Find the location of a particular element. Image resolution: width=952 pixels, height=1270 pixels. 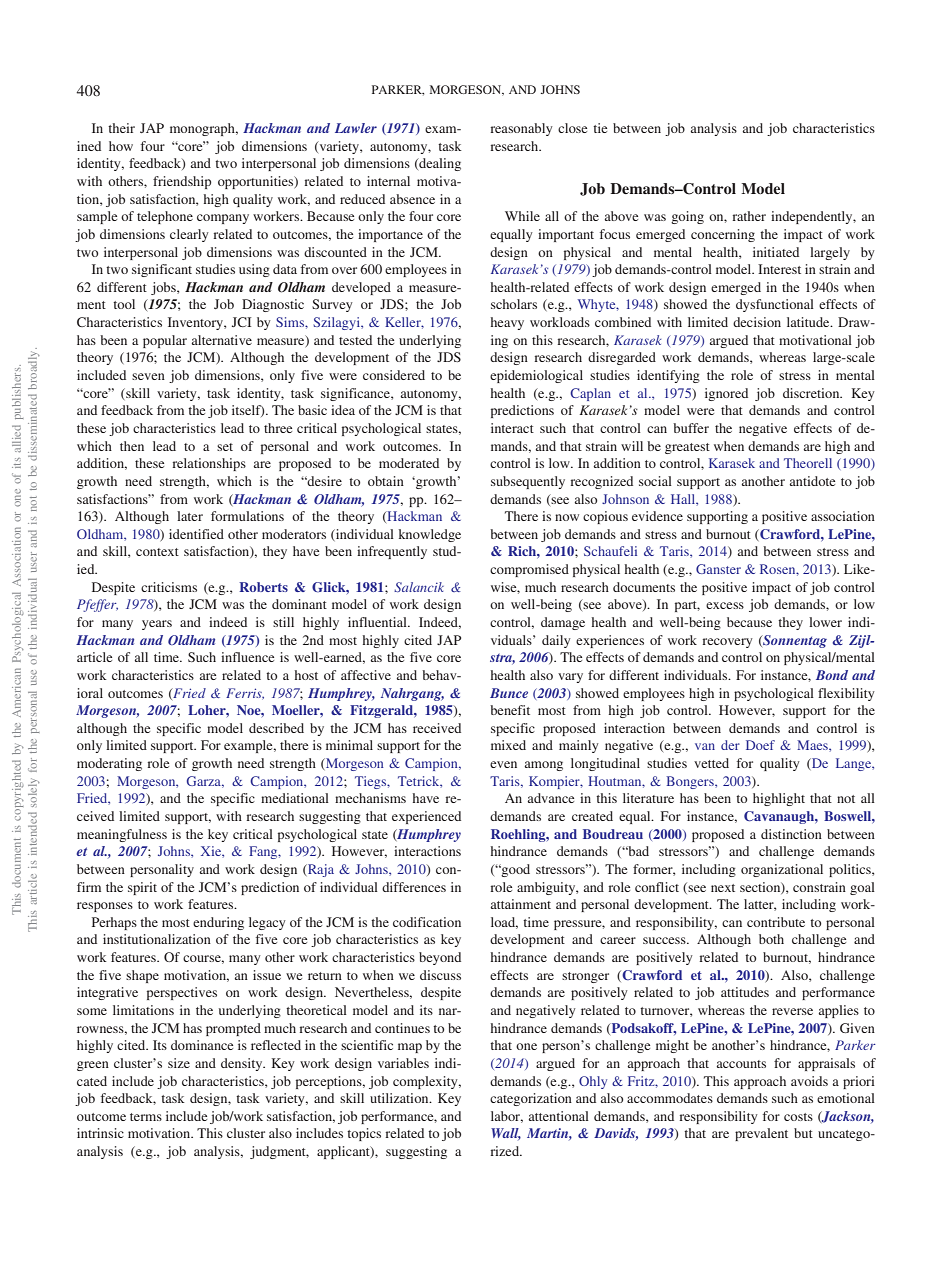

damage is located at coordinates (563, 623).
